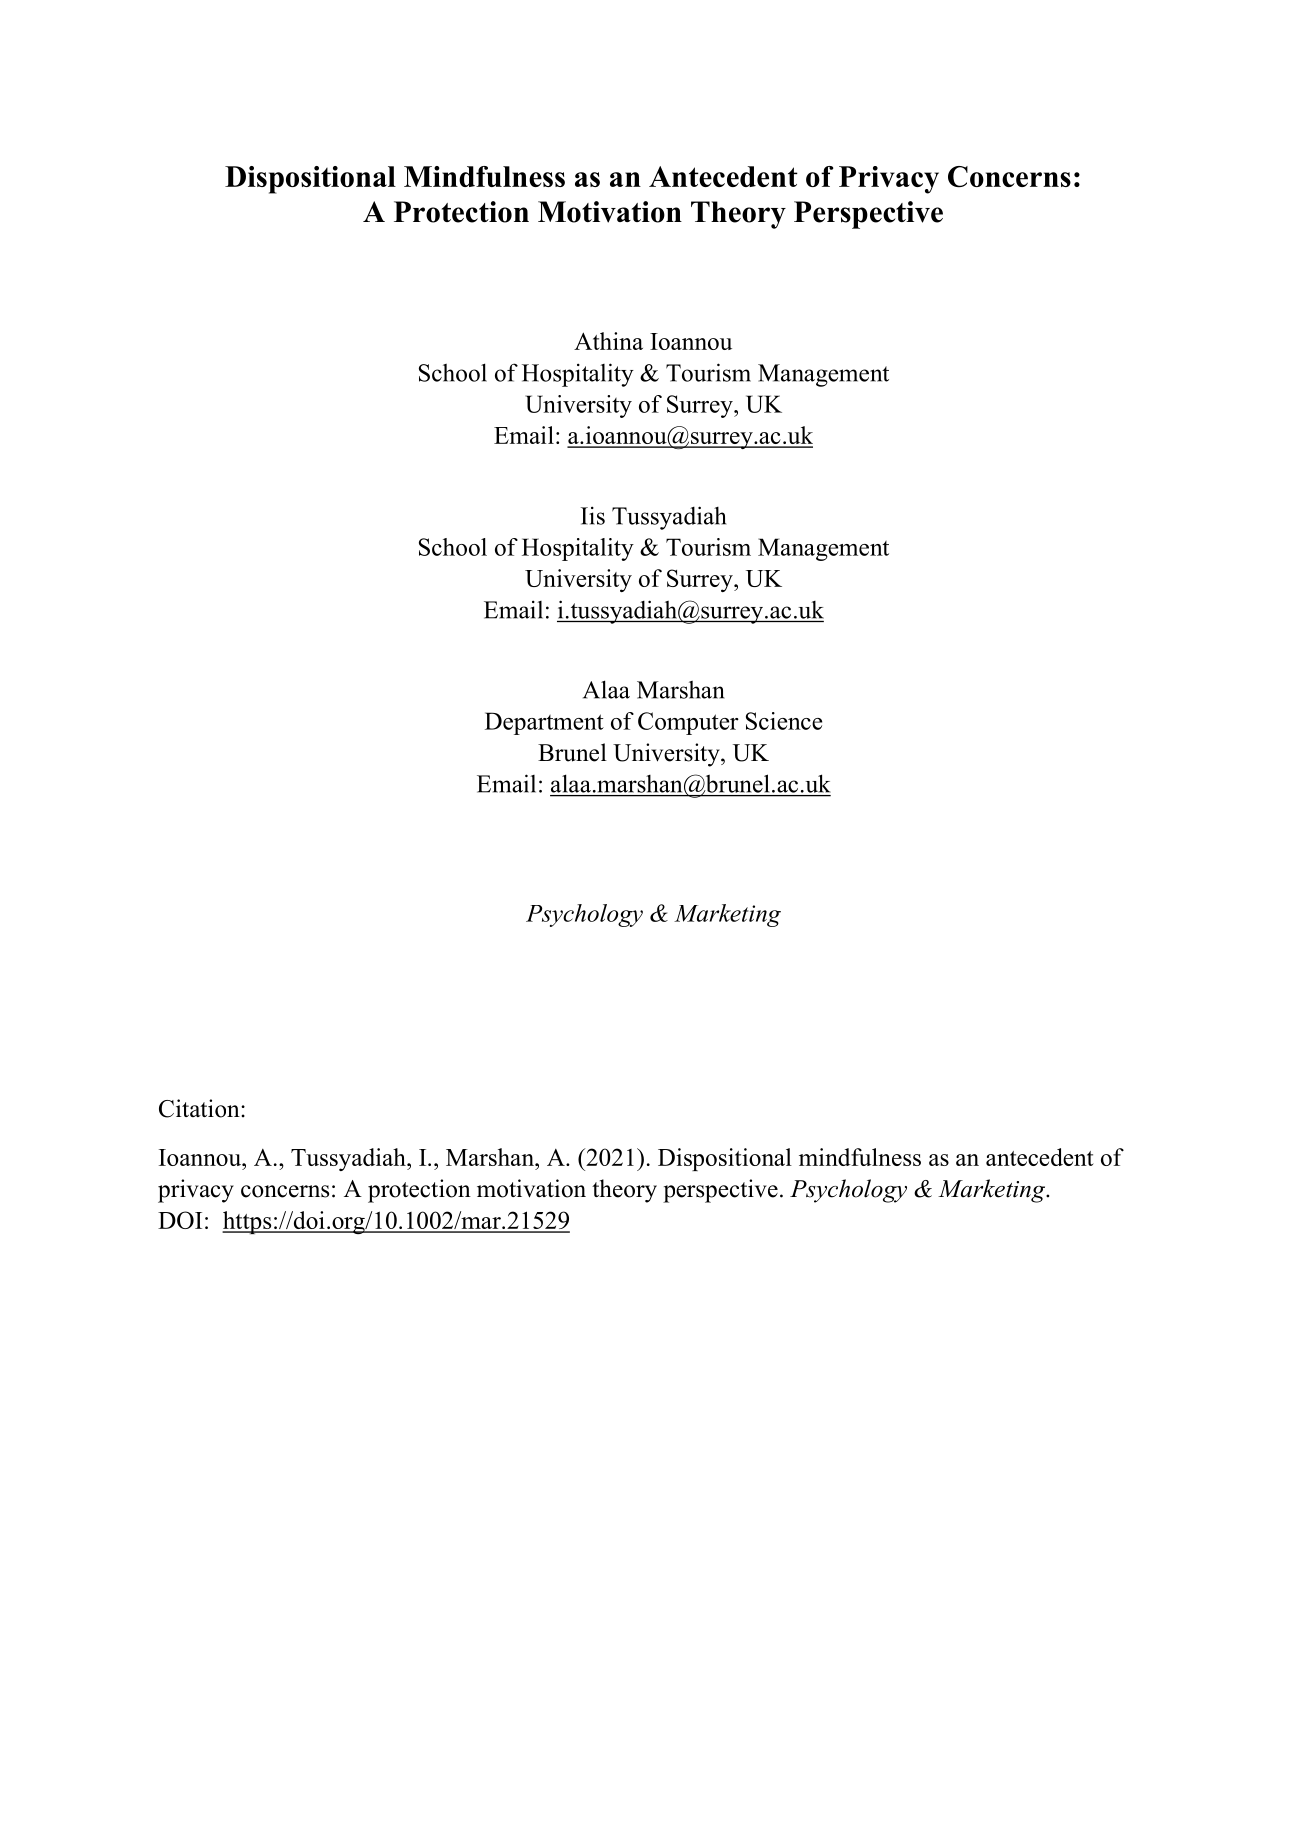 The image size is (1307, 1848). Describe the element at coordinates (200, 1108) in the screenshot. I see `Citation` at that location.
